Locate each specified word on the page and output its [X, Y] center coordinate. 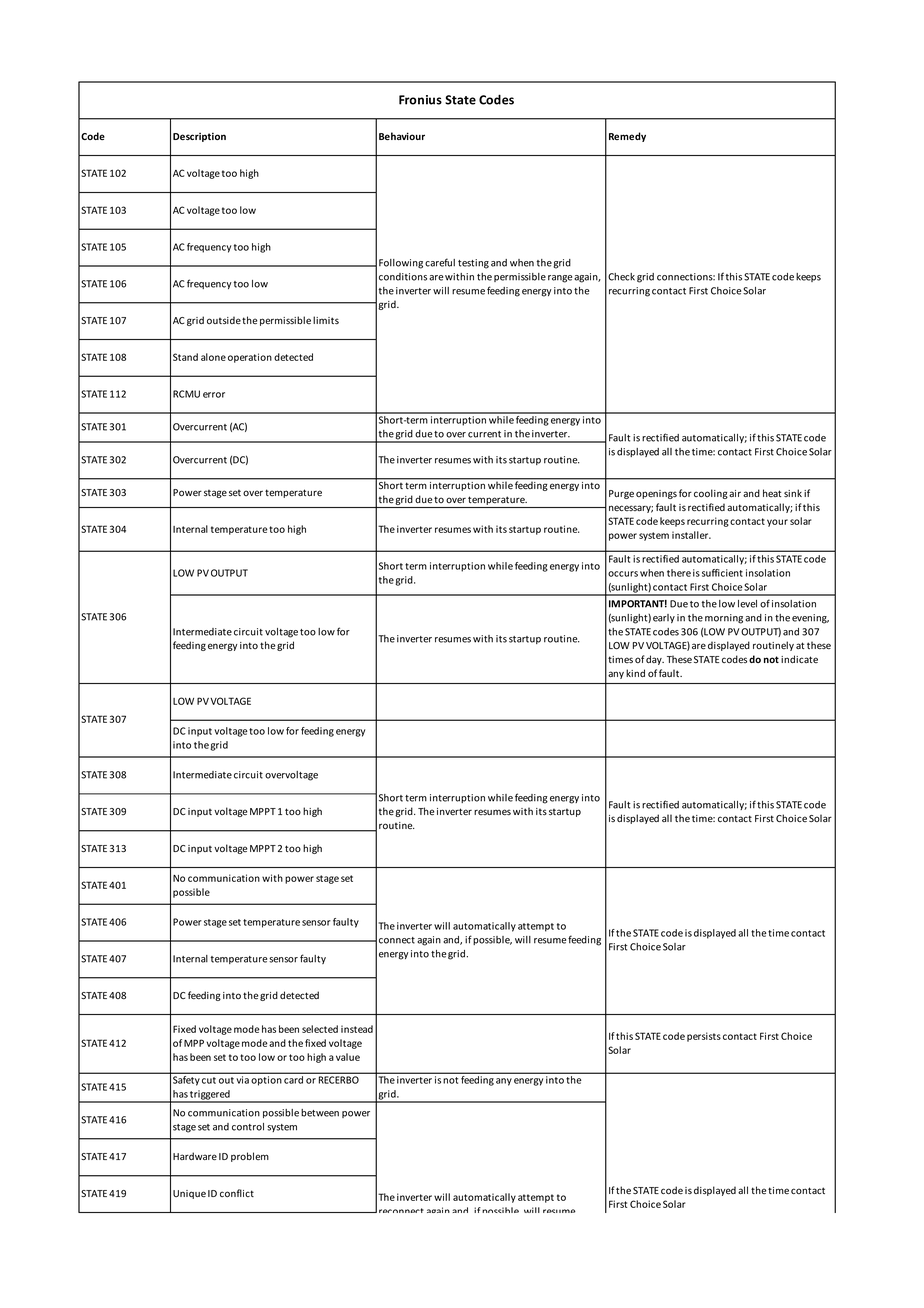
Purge [621, 494]
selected [320, 1029]
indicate [799, 659]
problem [250, 1157]
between [320, 1113]
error [214, 395]
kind [635, 673]
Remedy [627, 137]
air [735, 493]
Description [199, 137]
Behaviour [402, 136]
